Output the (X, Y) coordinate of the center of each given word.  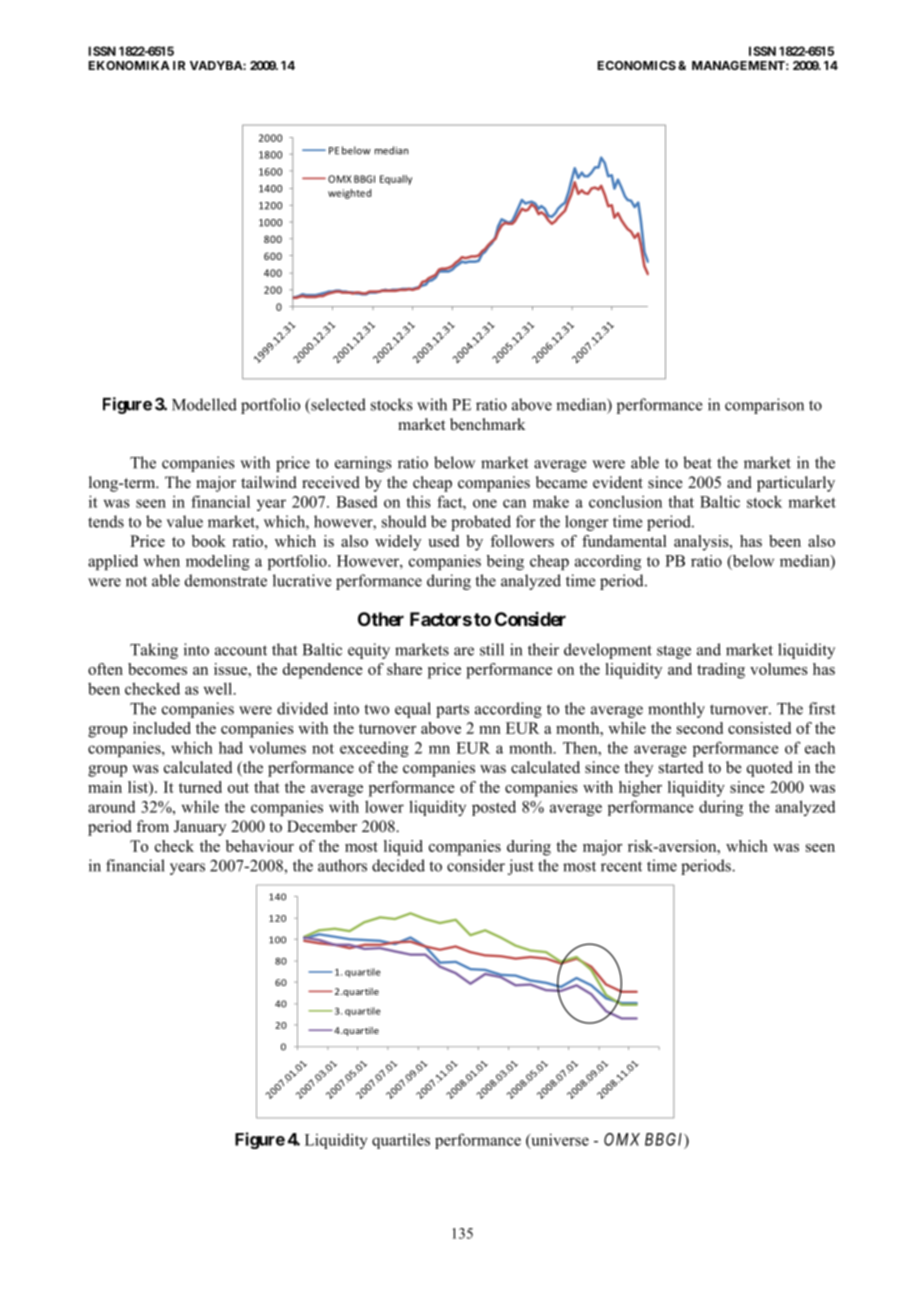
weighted (349, 194)
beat (697, 462)
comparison (764, 406)
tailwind (269, 482)
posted (494, 808)
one (485, 503)
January (200, 828)
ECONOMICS (637, 65)
